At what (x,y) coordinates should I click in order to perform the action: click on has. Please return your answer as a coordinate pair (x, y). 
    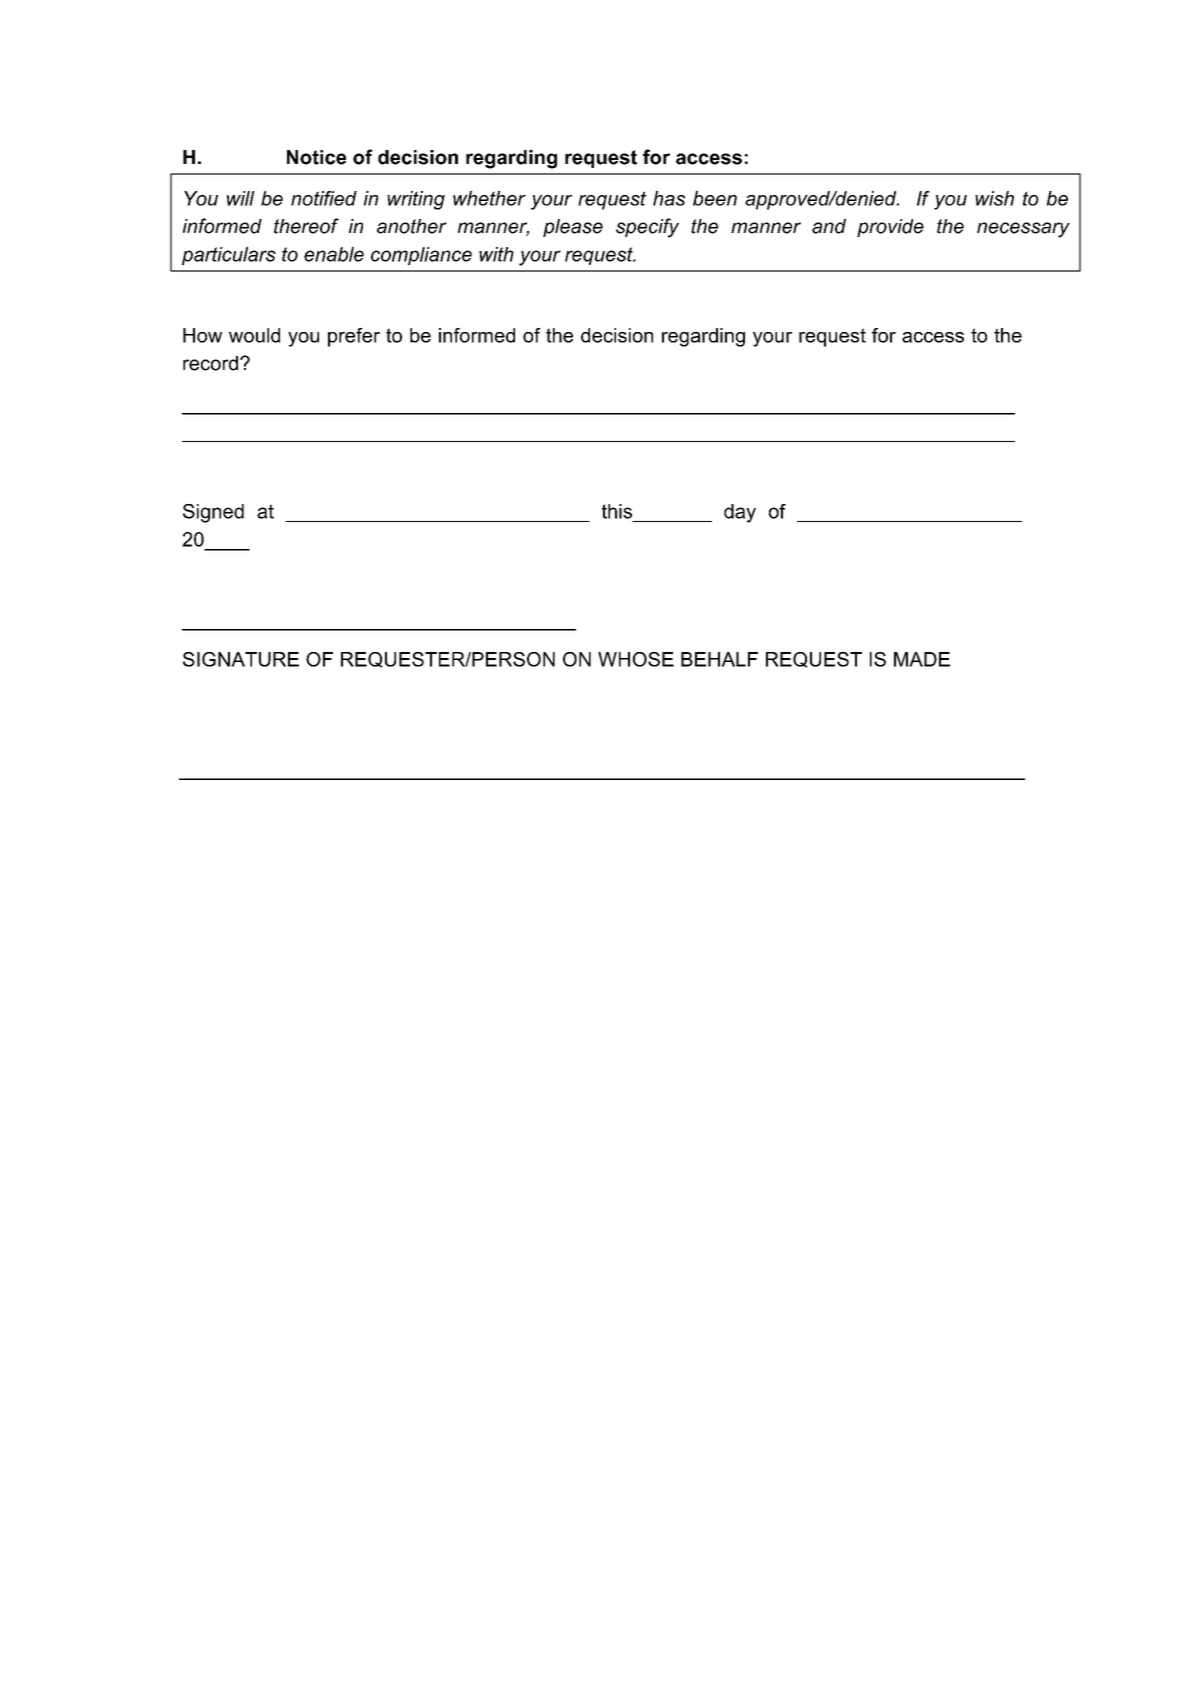
    Looking at the image, I should click on (669, 198).
